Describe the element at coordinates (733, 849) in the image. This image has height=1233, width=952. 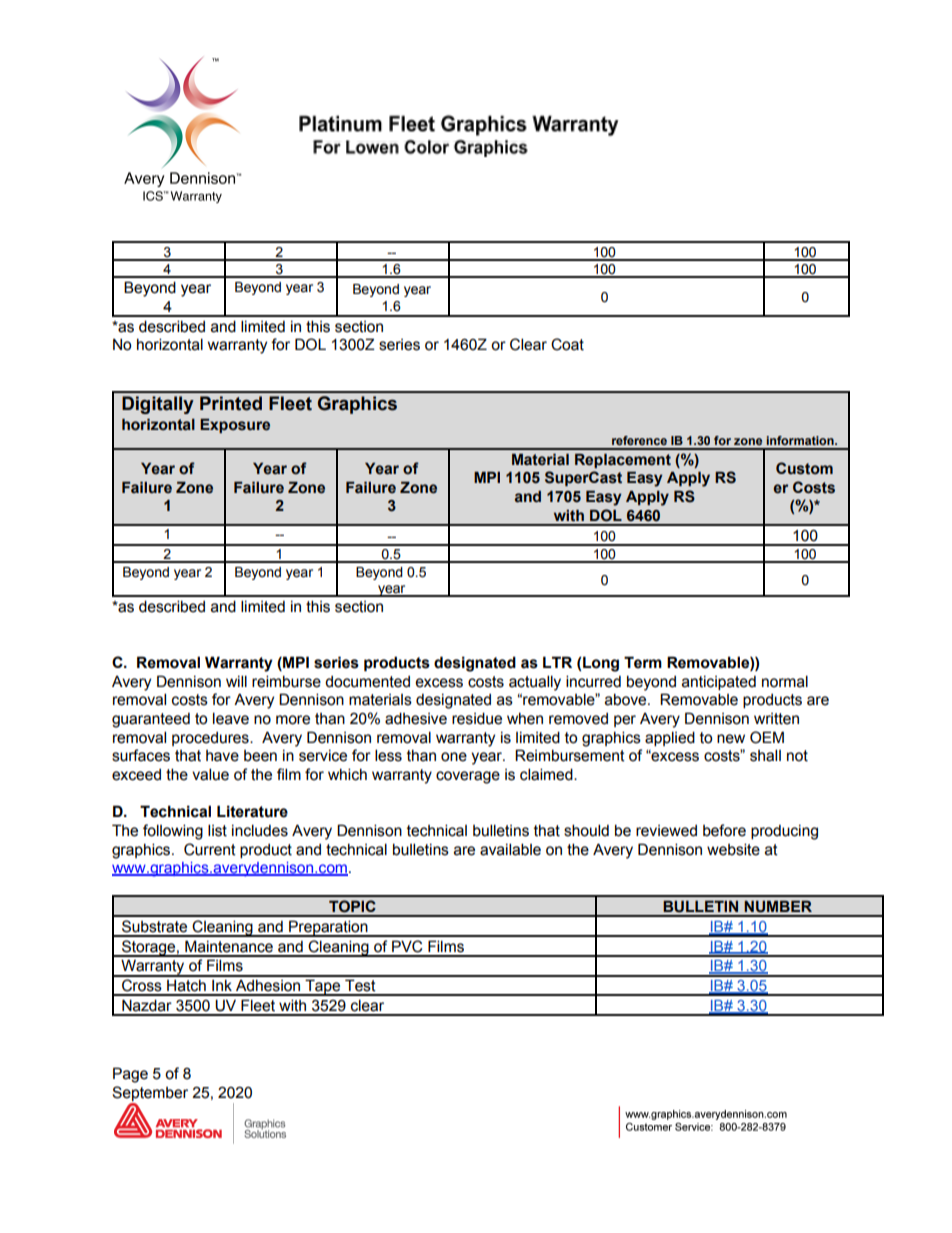
I see `website` at that location.
